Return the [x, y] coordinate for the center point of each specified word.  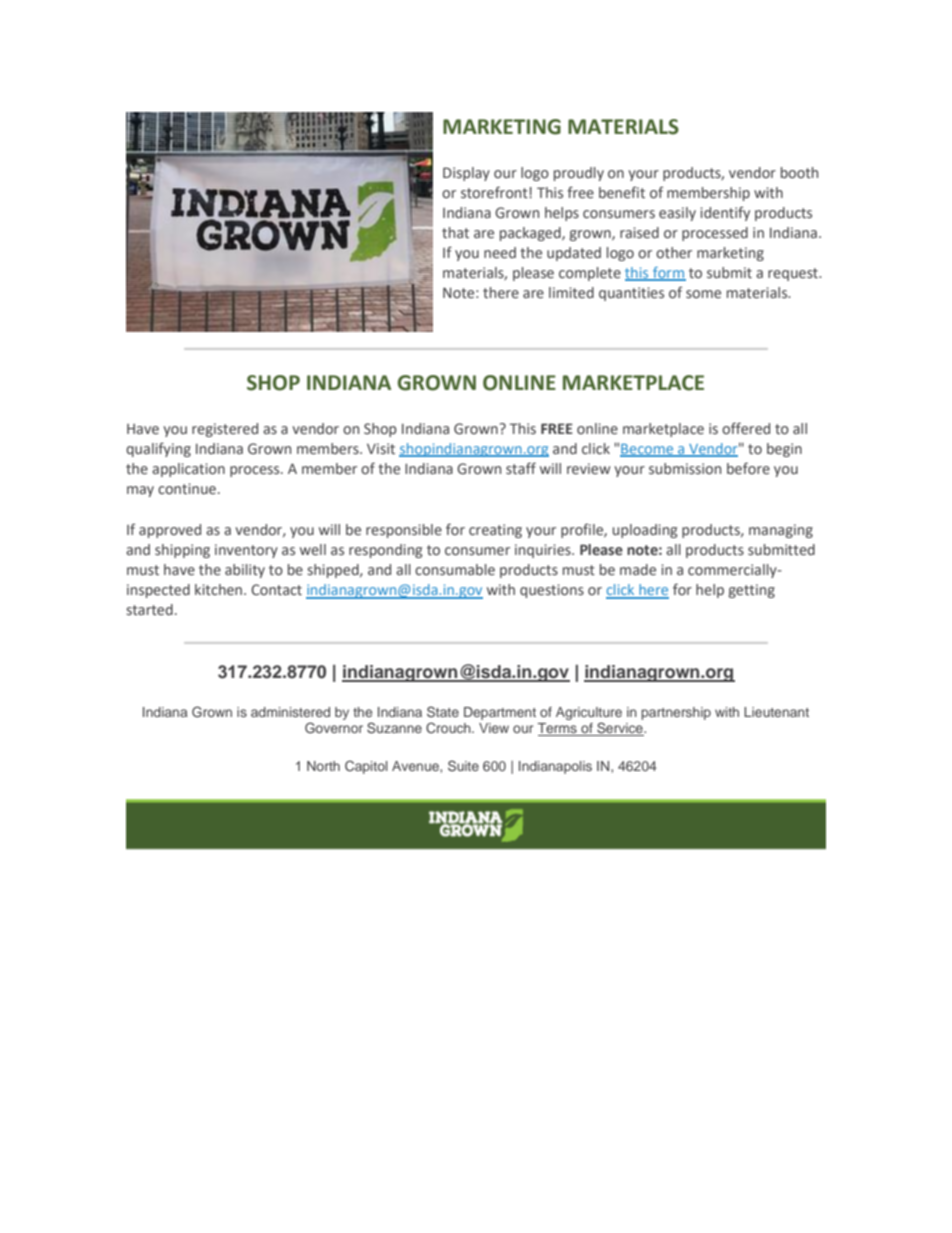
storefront [495, 192]
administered [290, 712]
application [188, 470]
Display [466, 174]
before [748, 468]
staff [521, 468]
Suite [463, 766]
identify [725, 213]
